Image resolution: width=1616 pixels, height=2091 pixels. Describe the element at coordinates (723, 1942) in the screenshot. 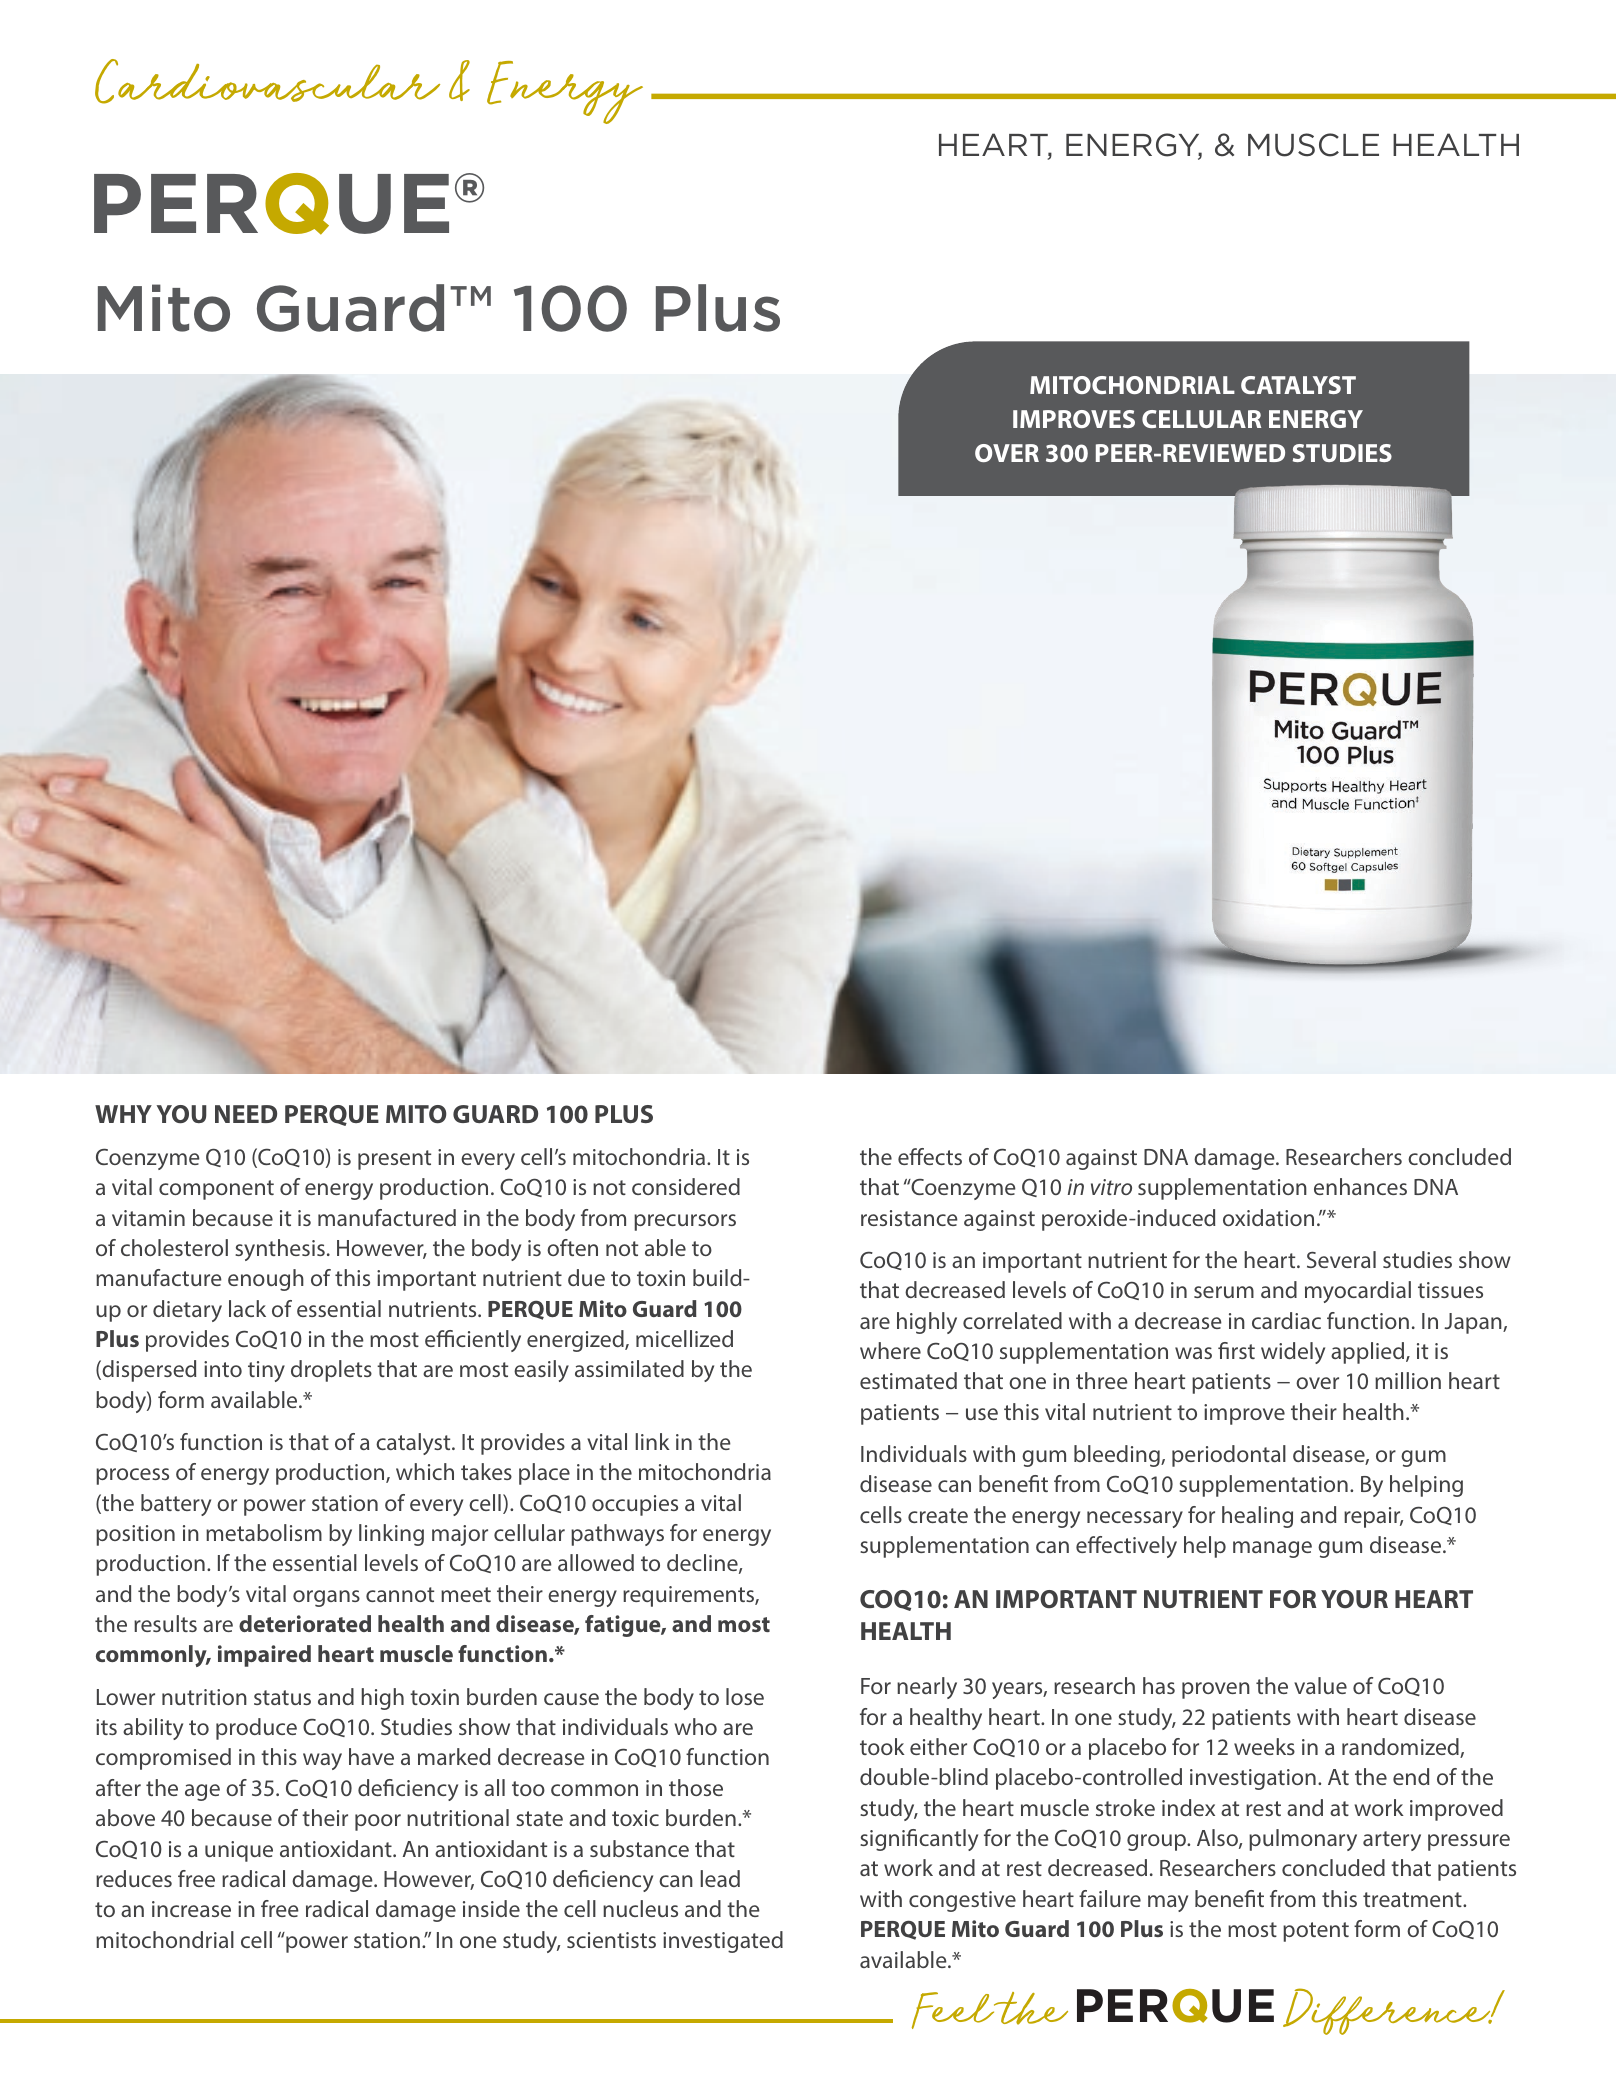

I see `investigated` at that location.
